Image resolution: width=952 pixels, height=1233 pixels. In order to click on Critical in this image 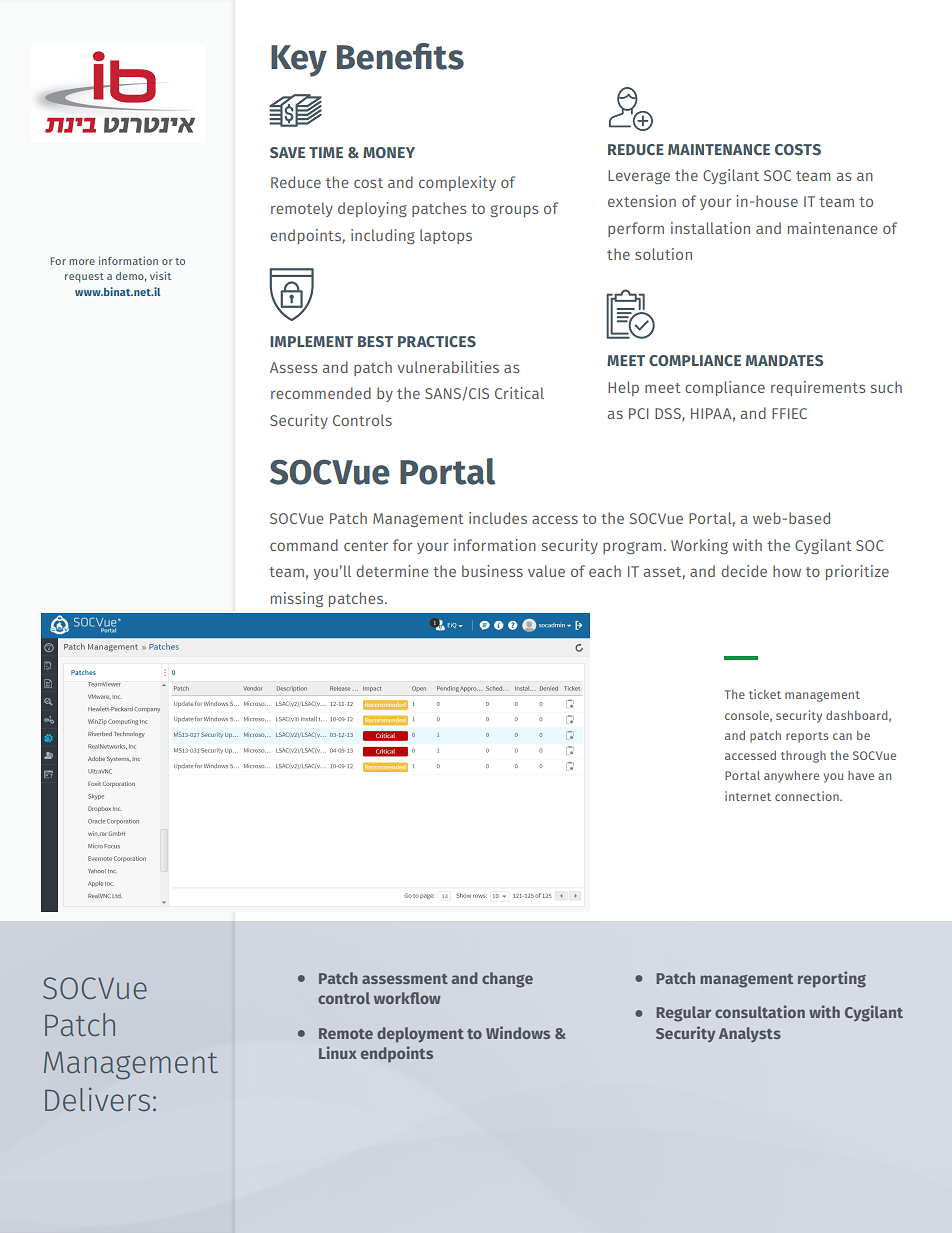, I will do `click(519, 393)`.
